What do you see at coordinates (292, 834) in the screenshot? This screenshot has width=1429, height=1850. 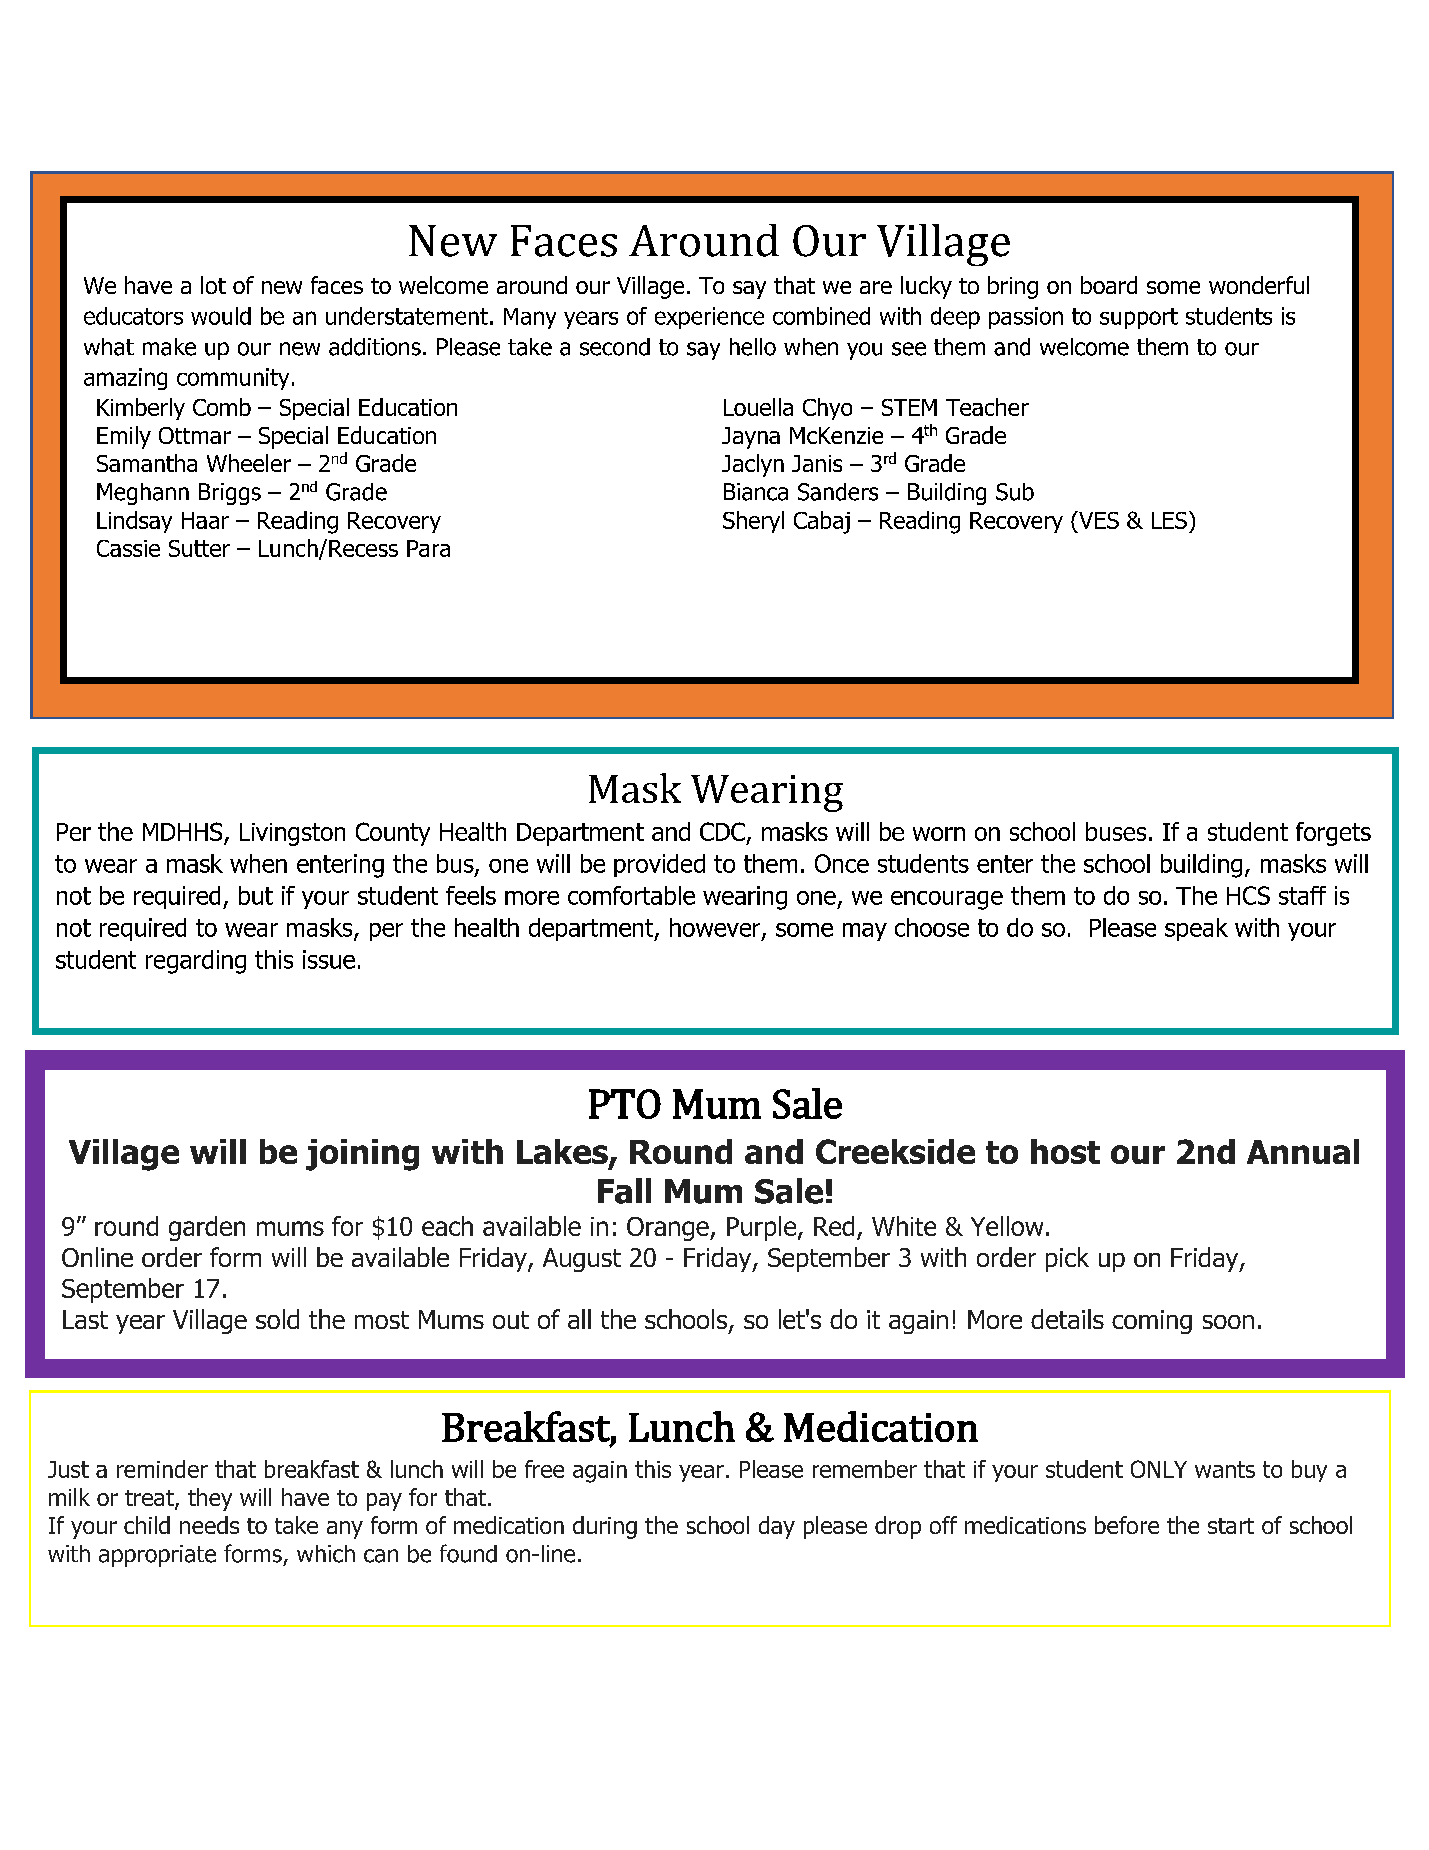 I see `Livingston` at bounding box center [292, 834].
